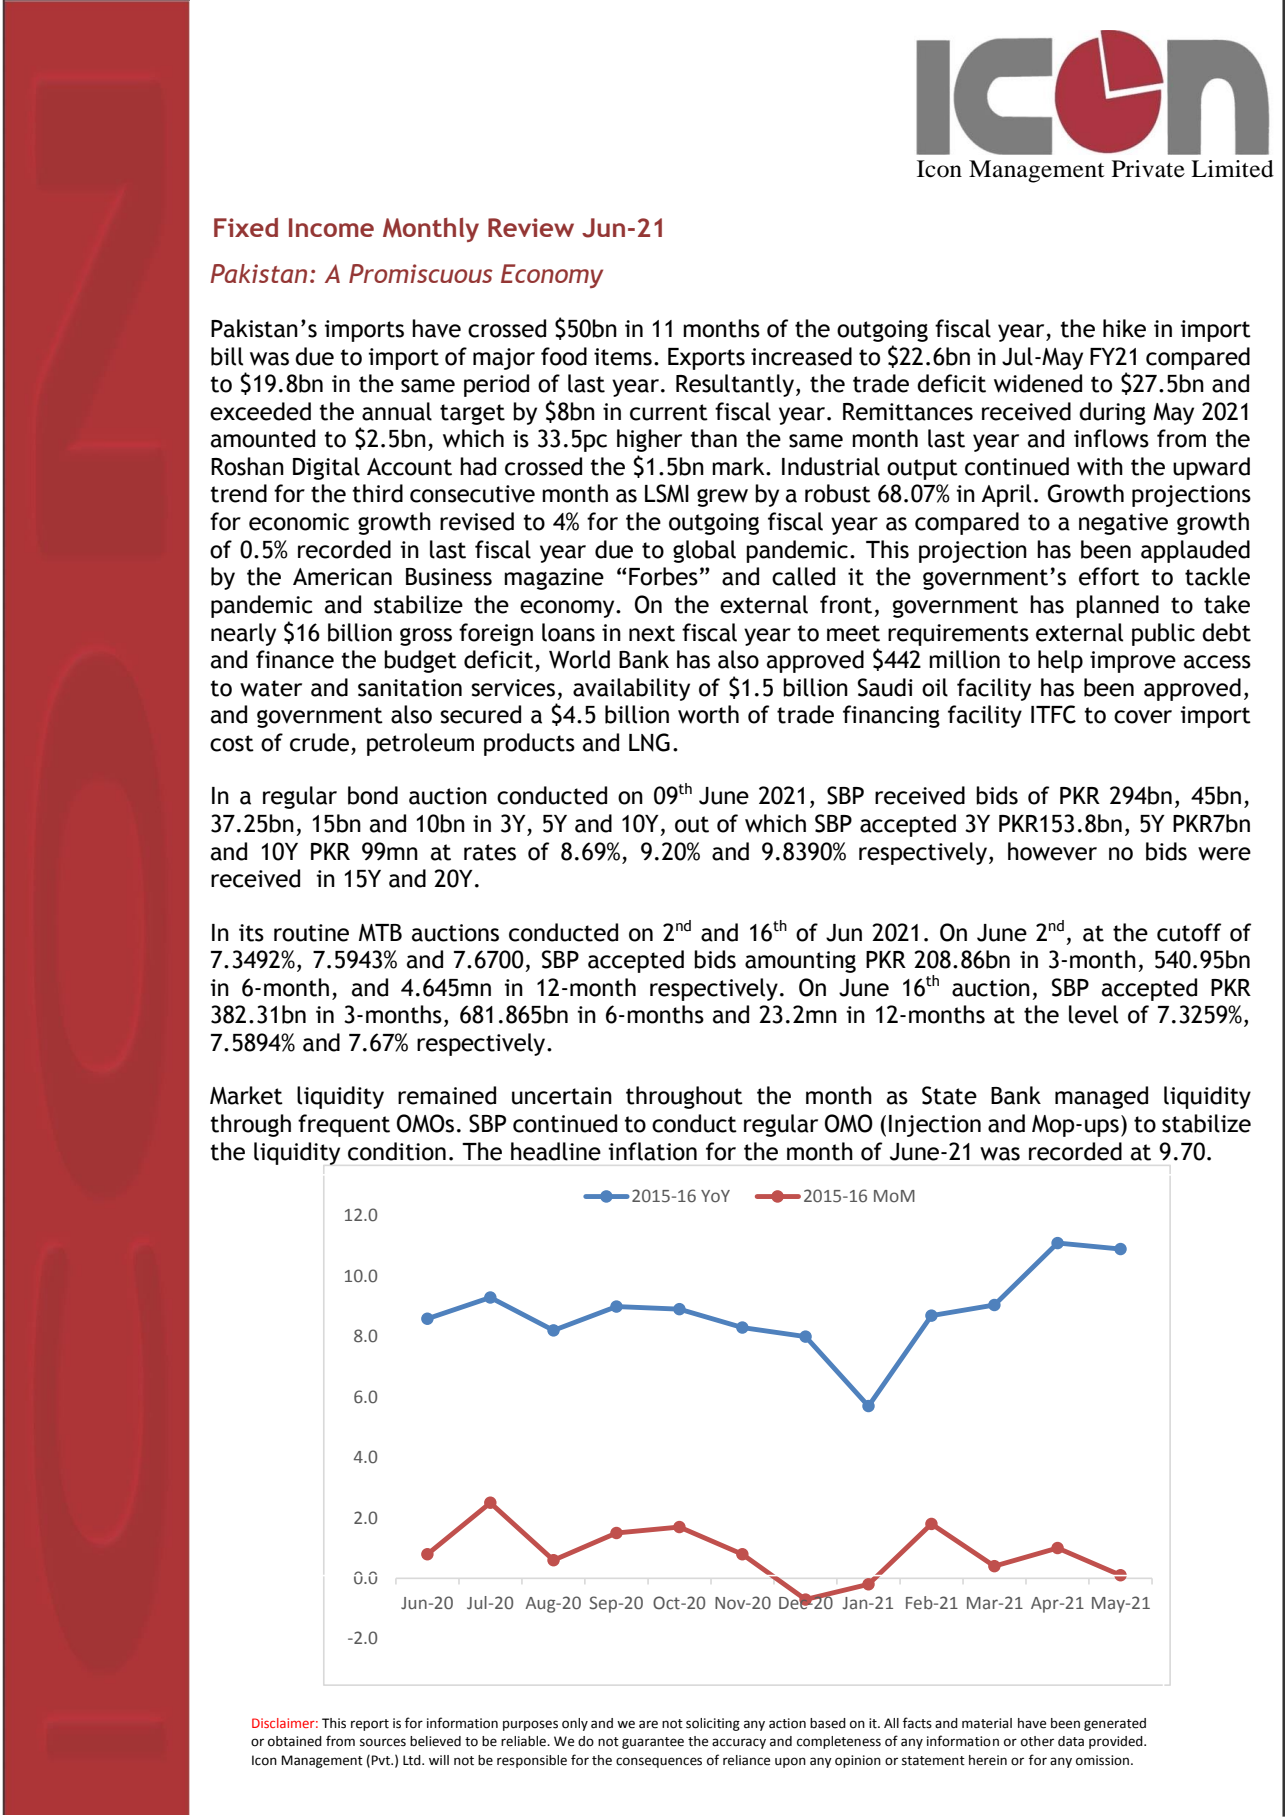 This document has width=1285, height=1818. Describe the element at coordinates (370, 1725) in the document. I see `report` at that location.
